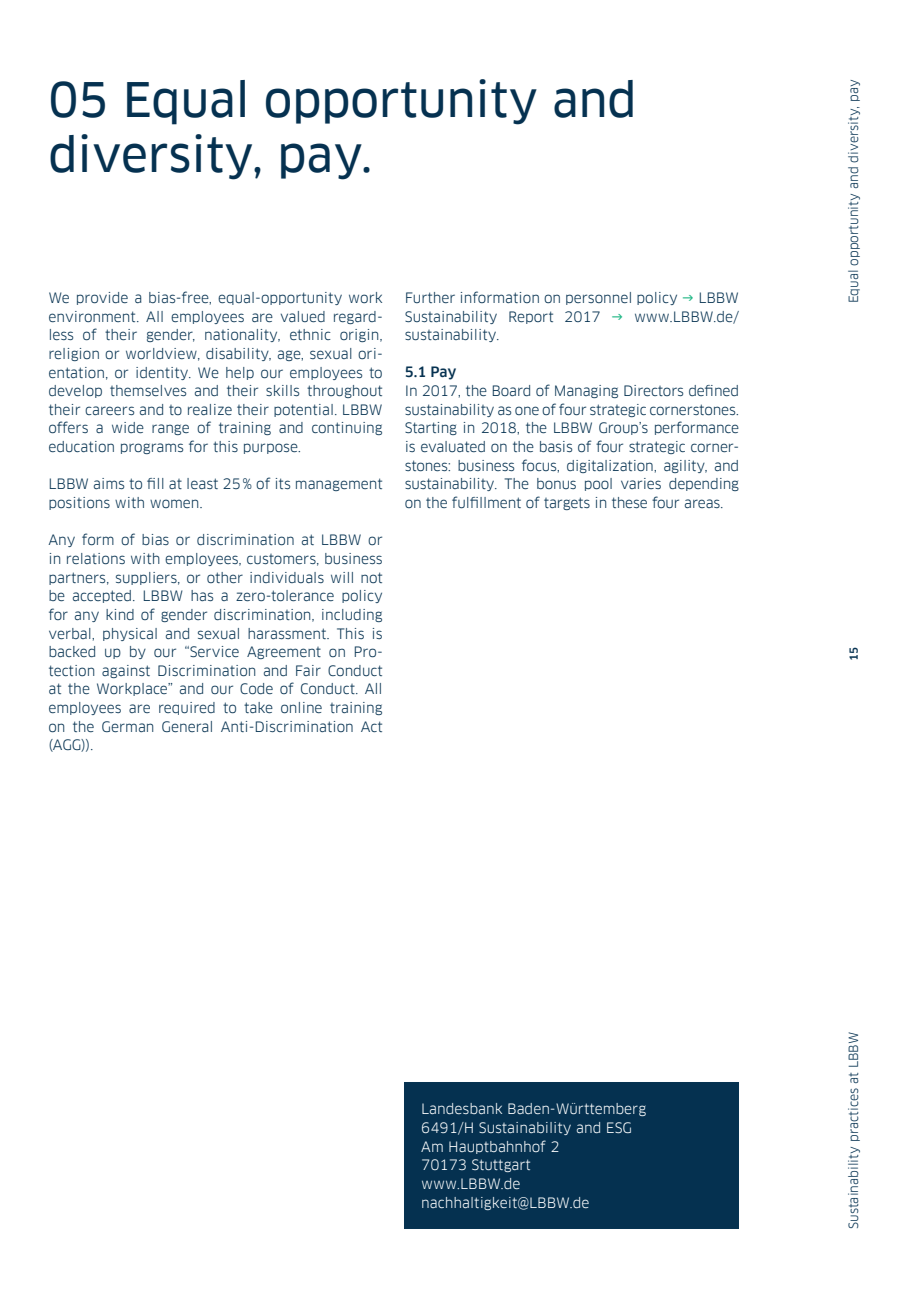 The height and width of the page is (1308, 924). What do you see at coordinates (127, 726) in the page?
I see `German` at bounding box center [127, 726].
